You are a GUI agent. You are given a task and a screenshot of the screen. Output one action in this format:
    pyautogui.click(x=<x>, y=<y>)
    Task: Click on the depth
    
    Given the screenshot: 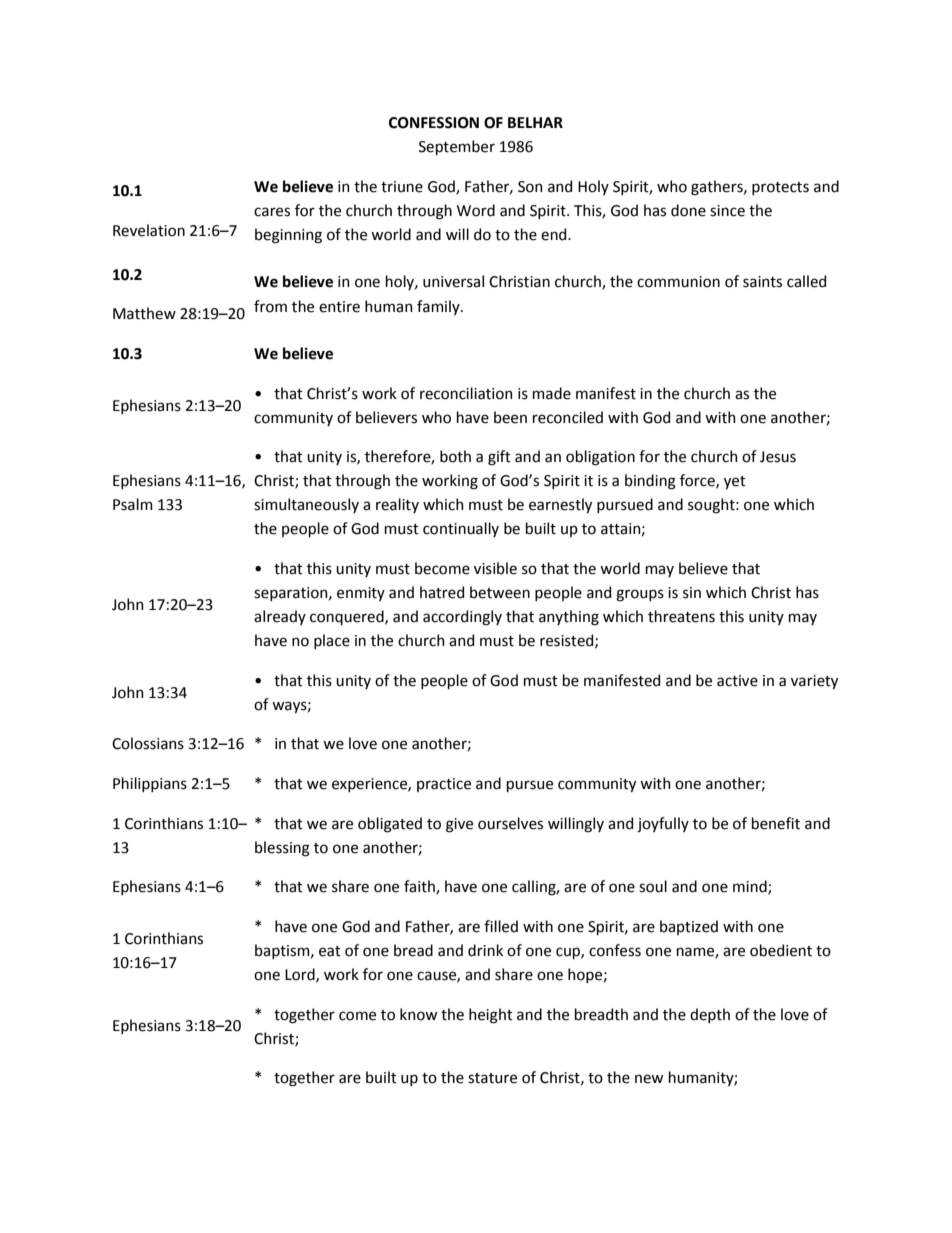 What is the action you would take?
    pyautogui.click(x=710, y=1015)
